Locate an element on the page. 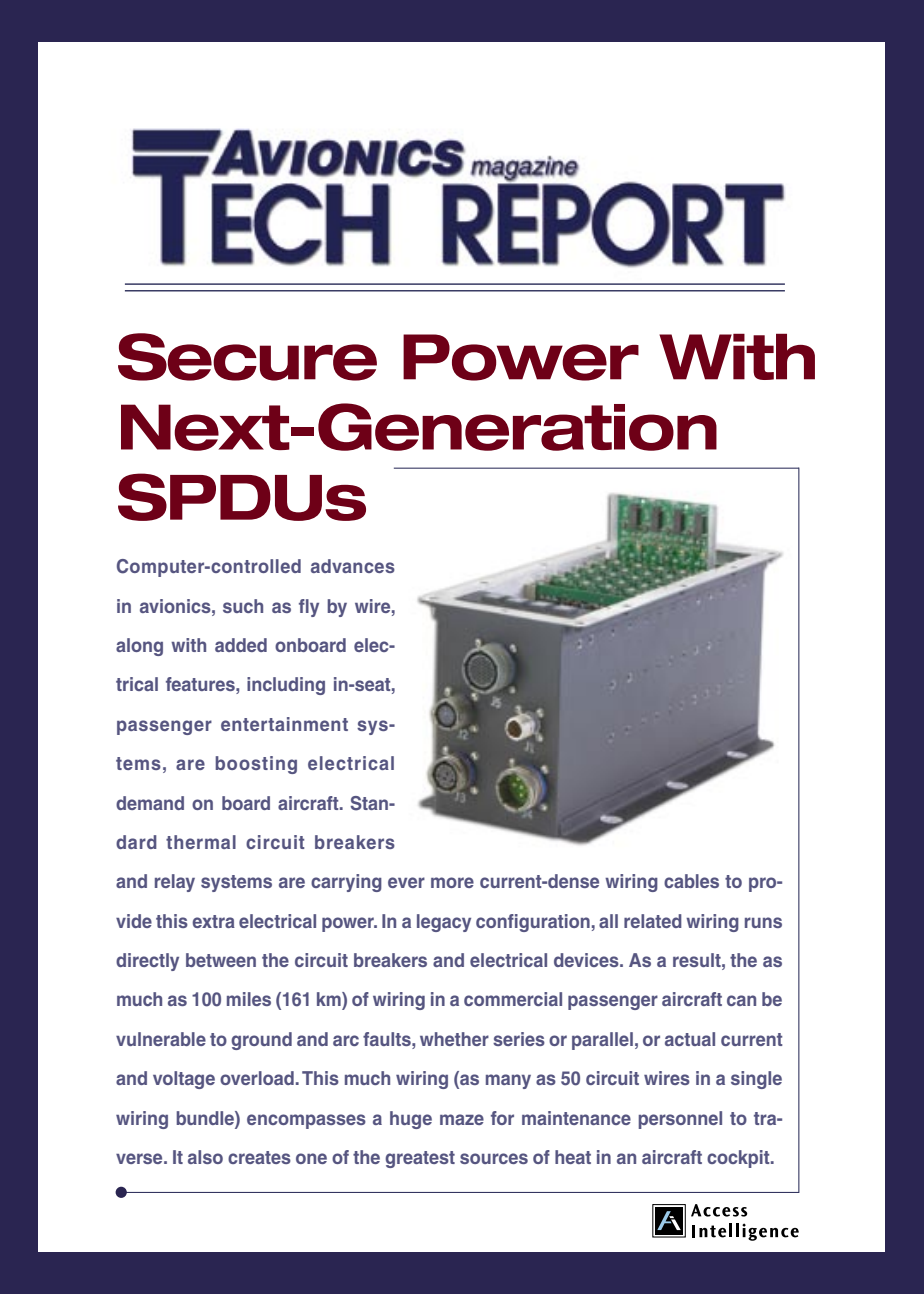  added is located at coordinates (241, 645).
